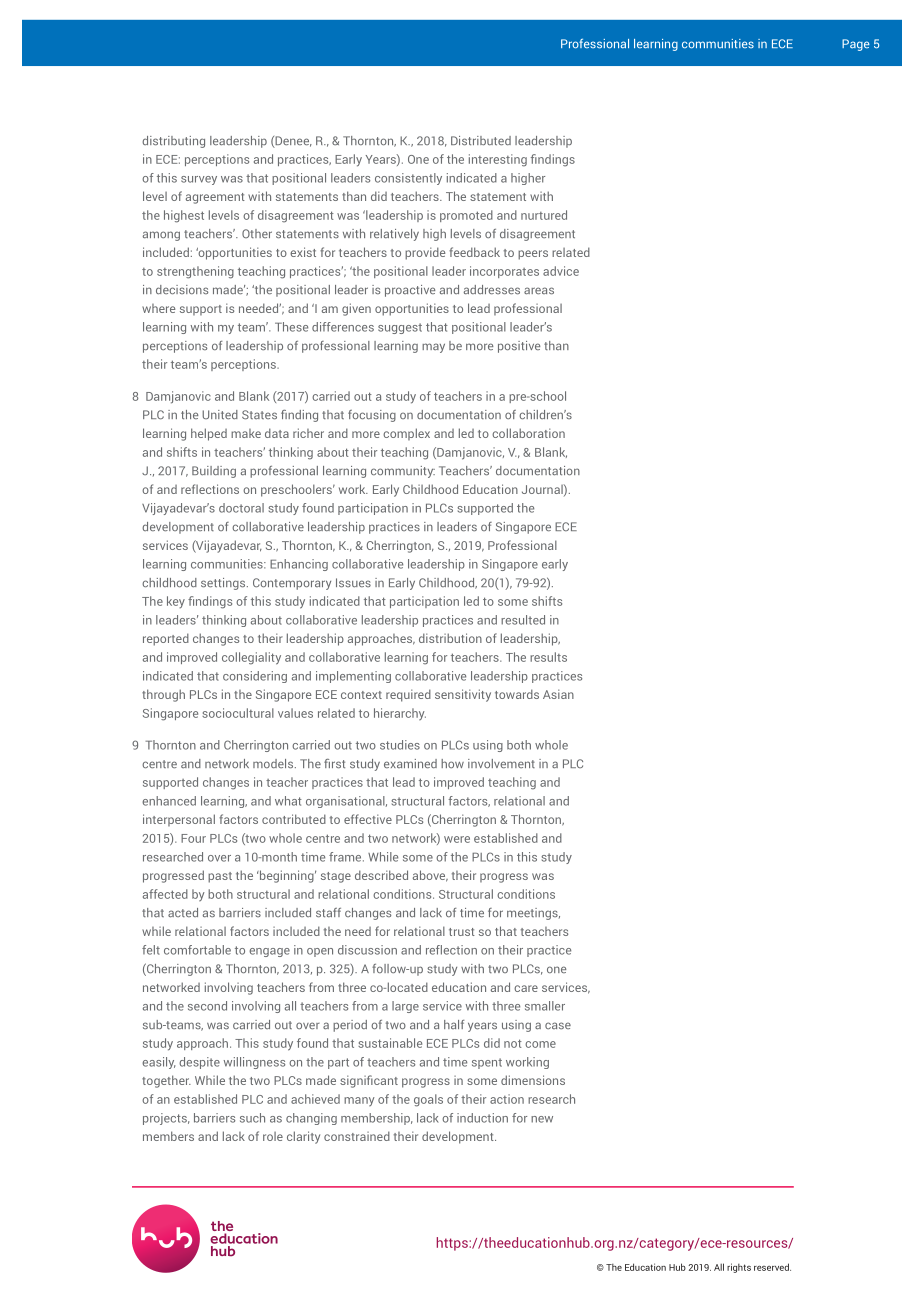 This screenshot has width=924, height=1308. Describe the element at coordinates (482, 1118) in the screenshot. I see `induction` at that location.
